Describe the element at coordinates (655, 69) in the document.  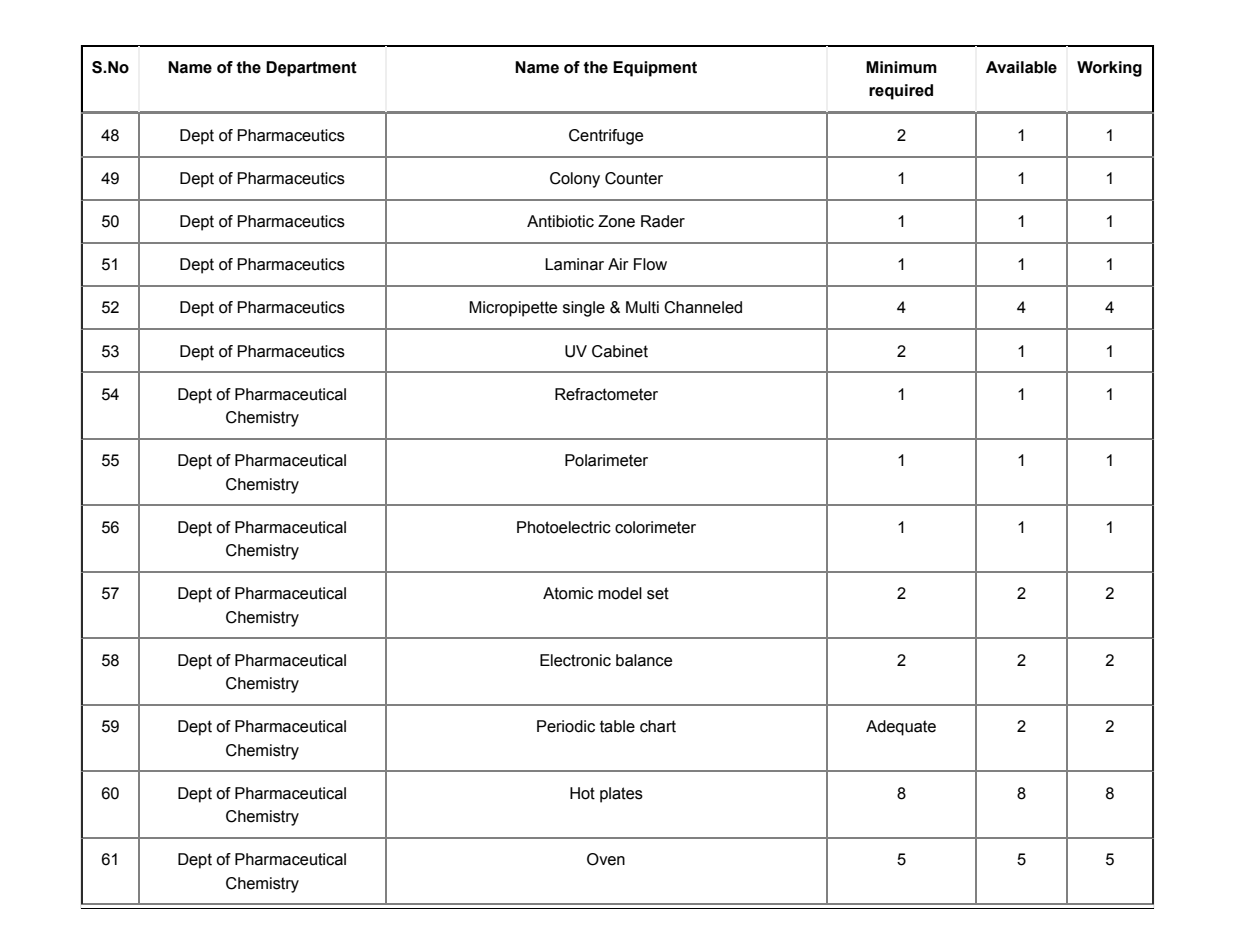
I see `Equipment` at that location.
